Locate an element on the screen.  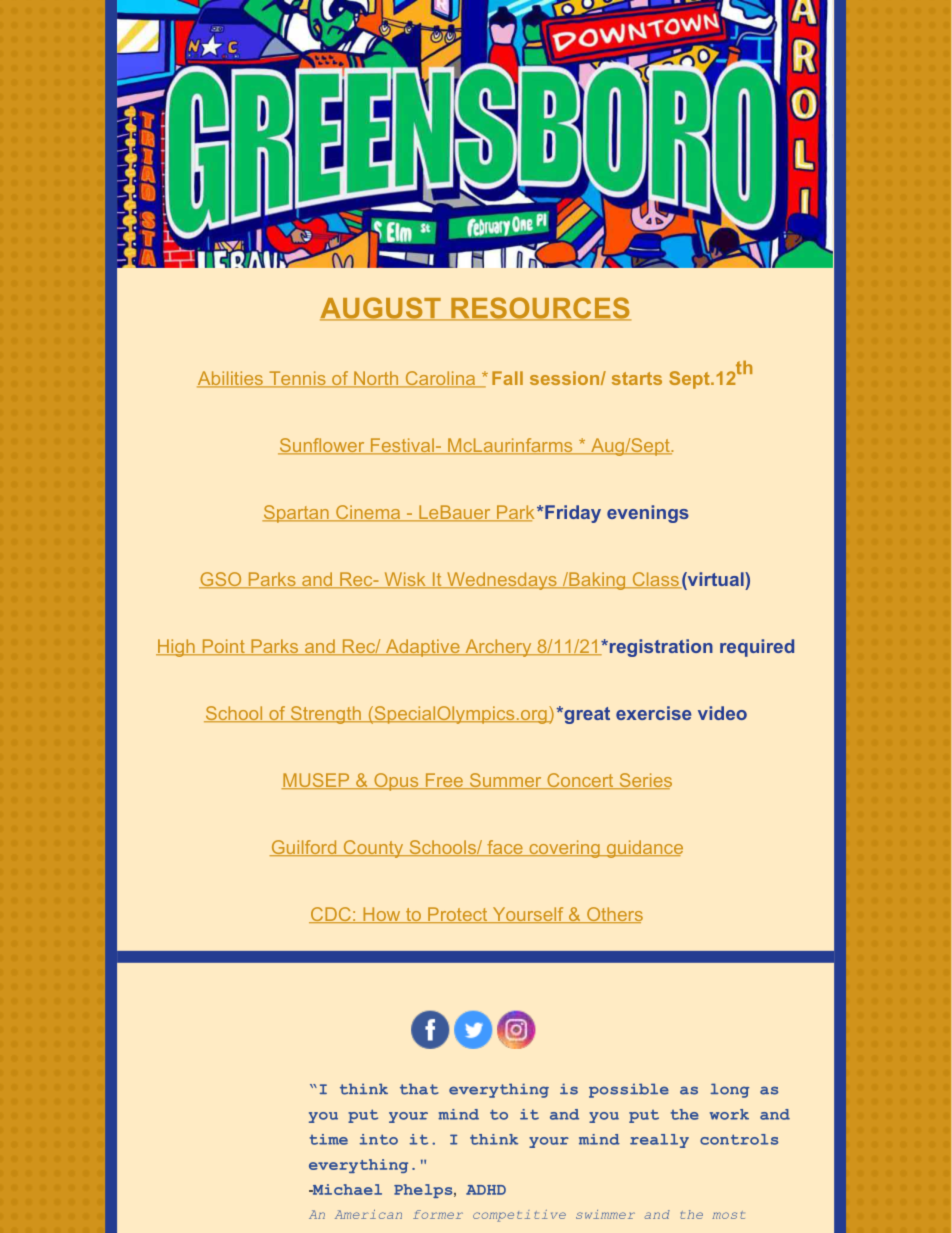
Abilities is located at coordinates (231, 379).
